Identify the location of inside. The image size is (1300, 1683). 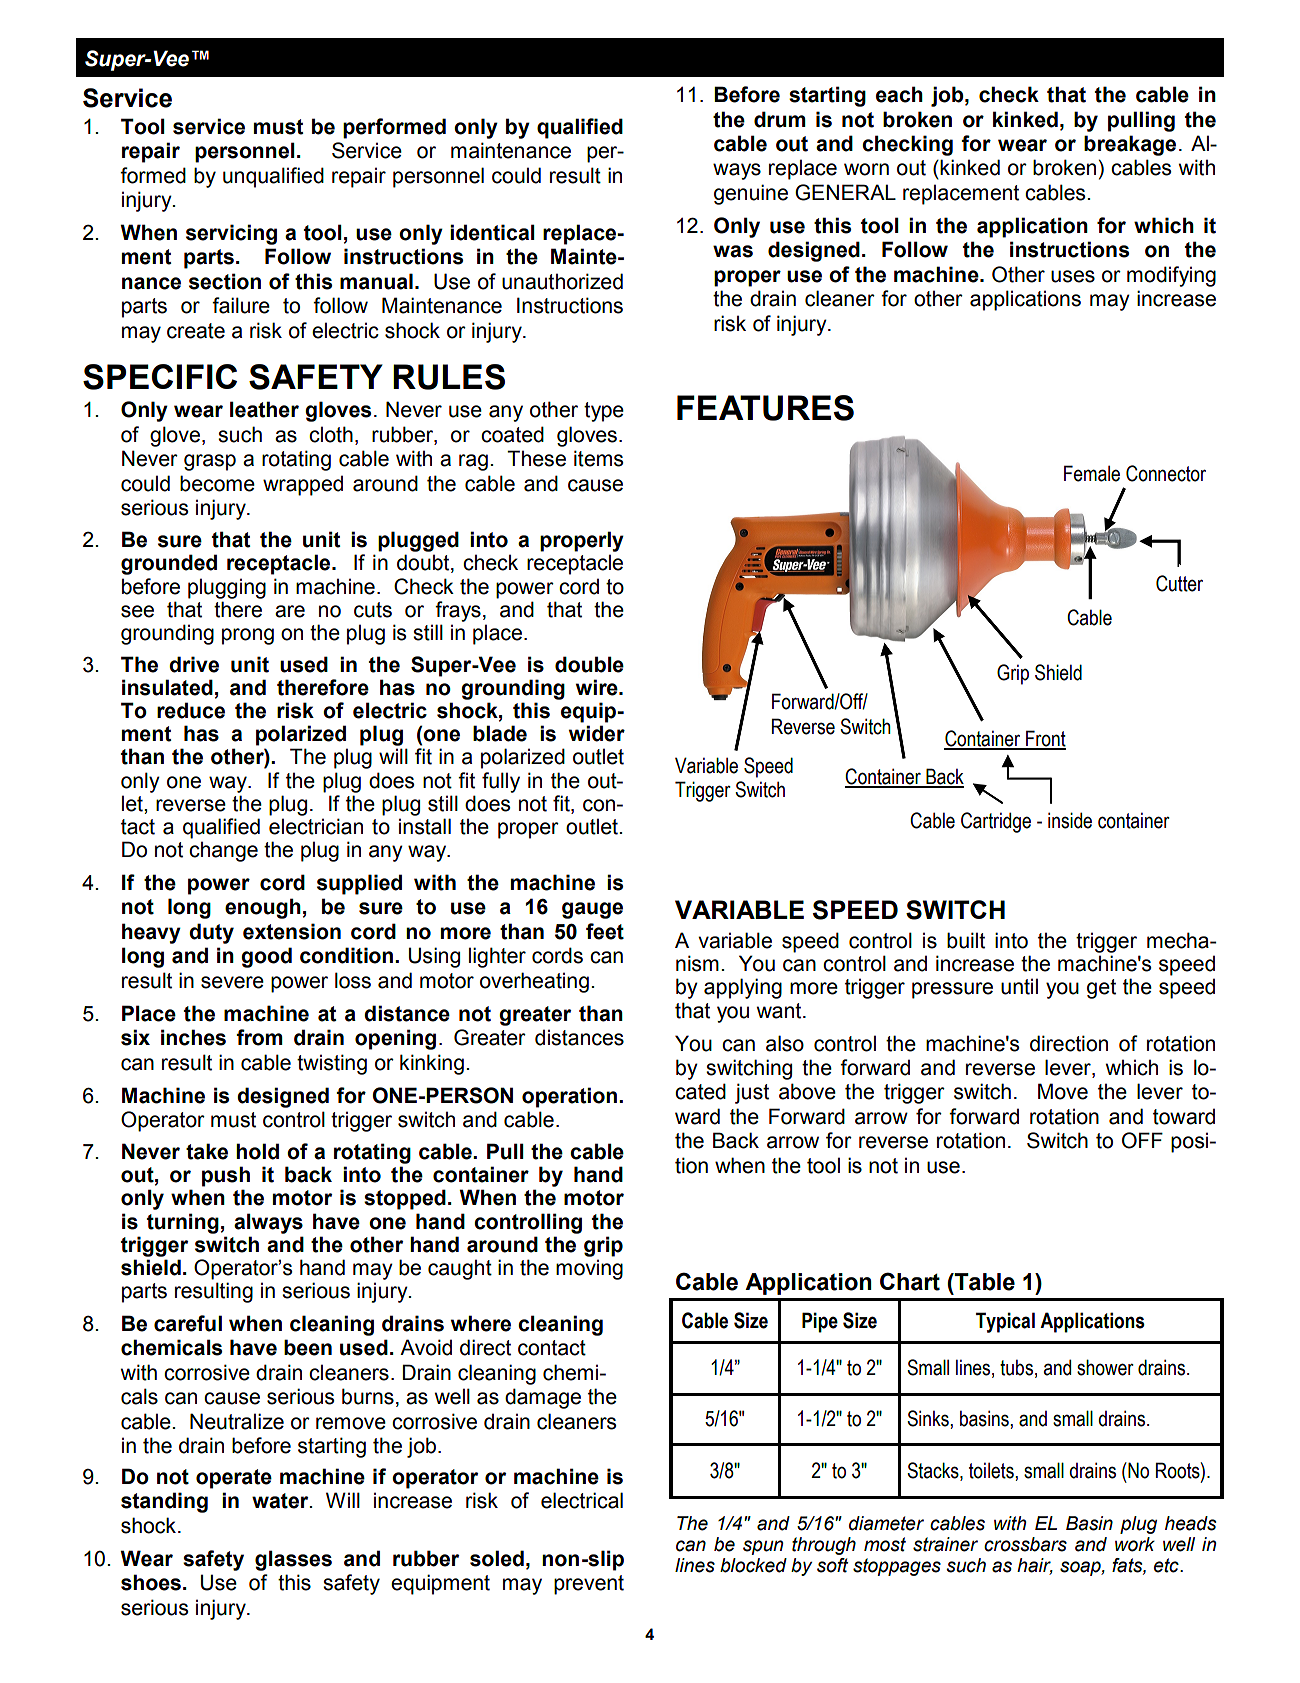
(1070, 820).
